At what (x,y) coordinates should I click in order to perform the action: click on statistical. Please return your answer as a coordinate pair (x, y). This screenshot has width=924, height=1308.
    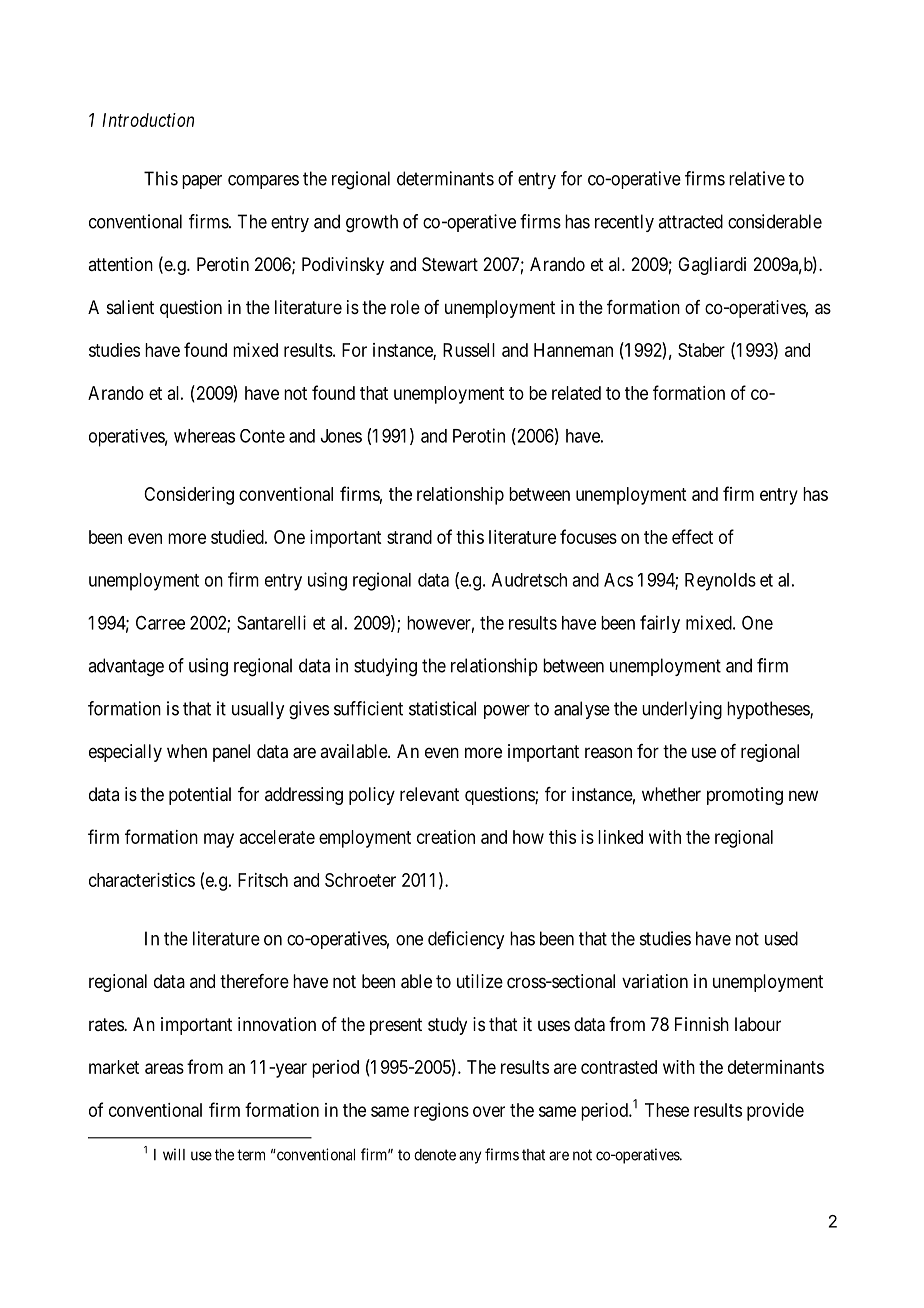
    Looking at the image, I should click on (442, 708).
